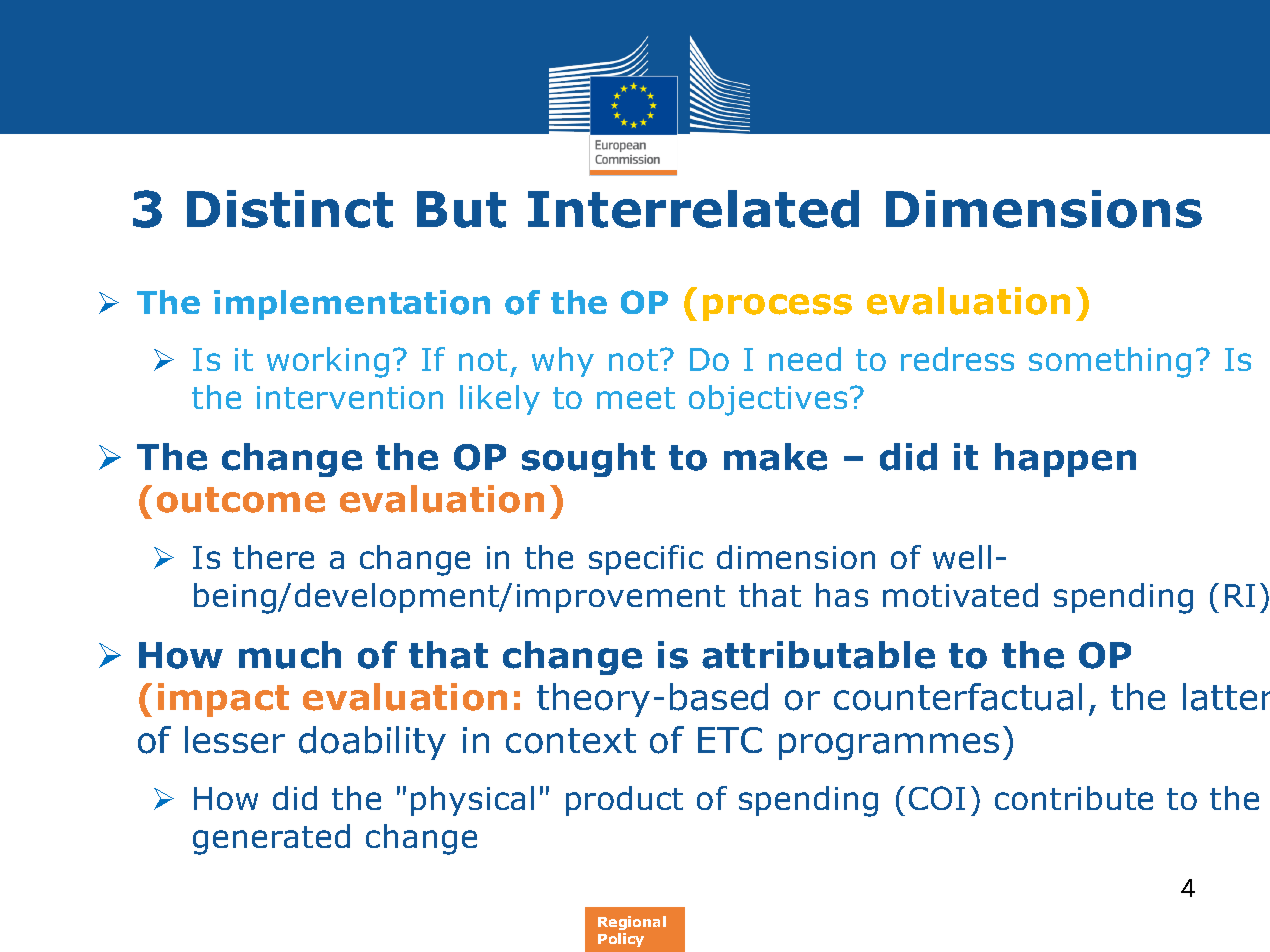 The image size is (1270, 952). What do you see at coordinates (273, 557) in the screenshot?
I see `there` at bounding box center [273, 557].
